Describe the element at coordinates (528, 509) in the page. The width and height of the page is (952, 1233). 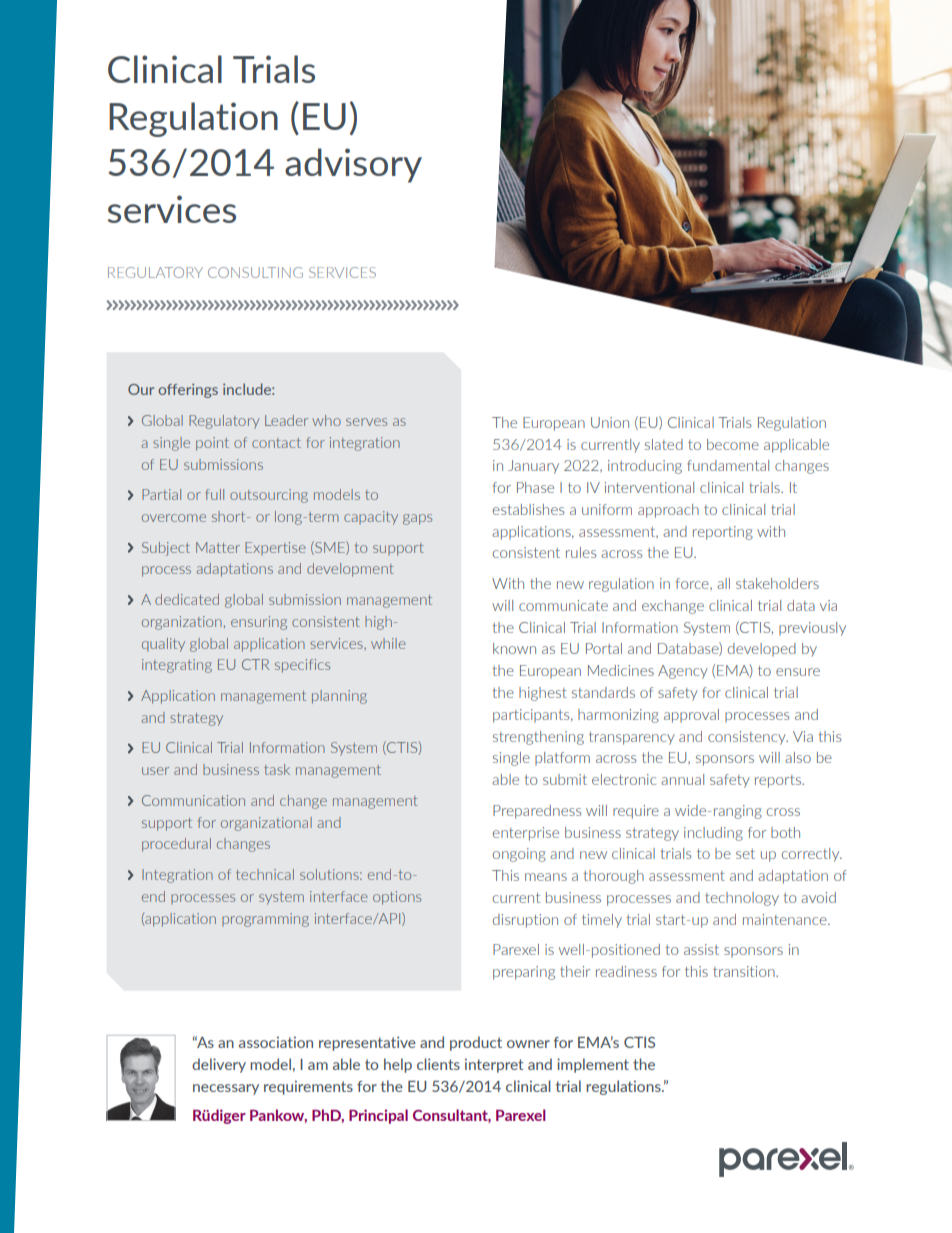
I see `establishes` at that location.
